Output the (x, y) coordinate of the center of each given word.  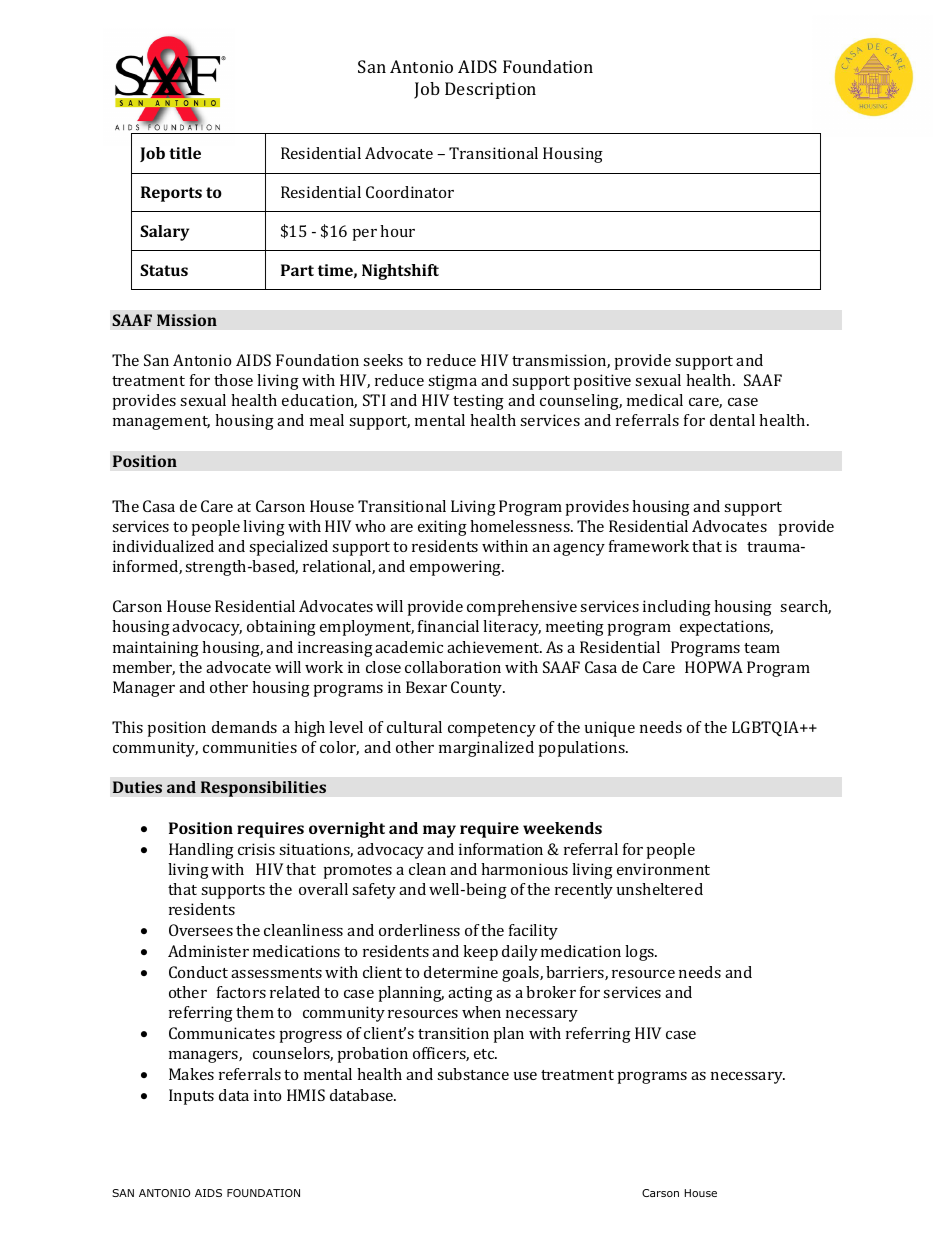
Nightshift (400, 272)
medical (655, 400)
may (439, 831)
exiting (442, 528)
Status (164, 270)
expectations (726, 628)
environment (663, 869)
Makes (191, 1074)
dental (732, 420)
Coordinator (410, 192)
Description (490, 90)
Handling (201, 851)
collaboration (453, 667)
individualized (163, 546)
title (185, 153)
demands (244, 727)
